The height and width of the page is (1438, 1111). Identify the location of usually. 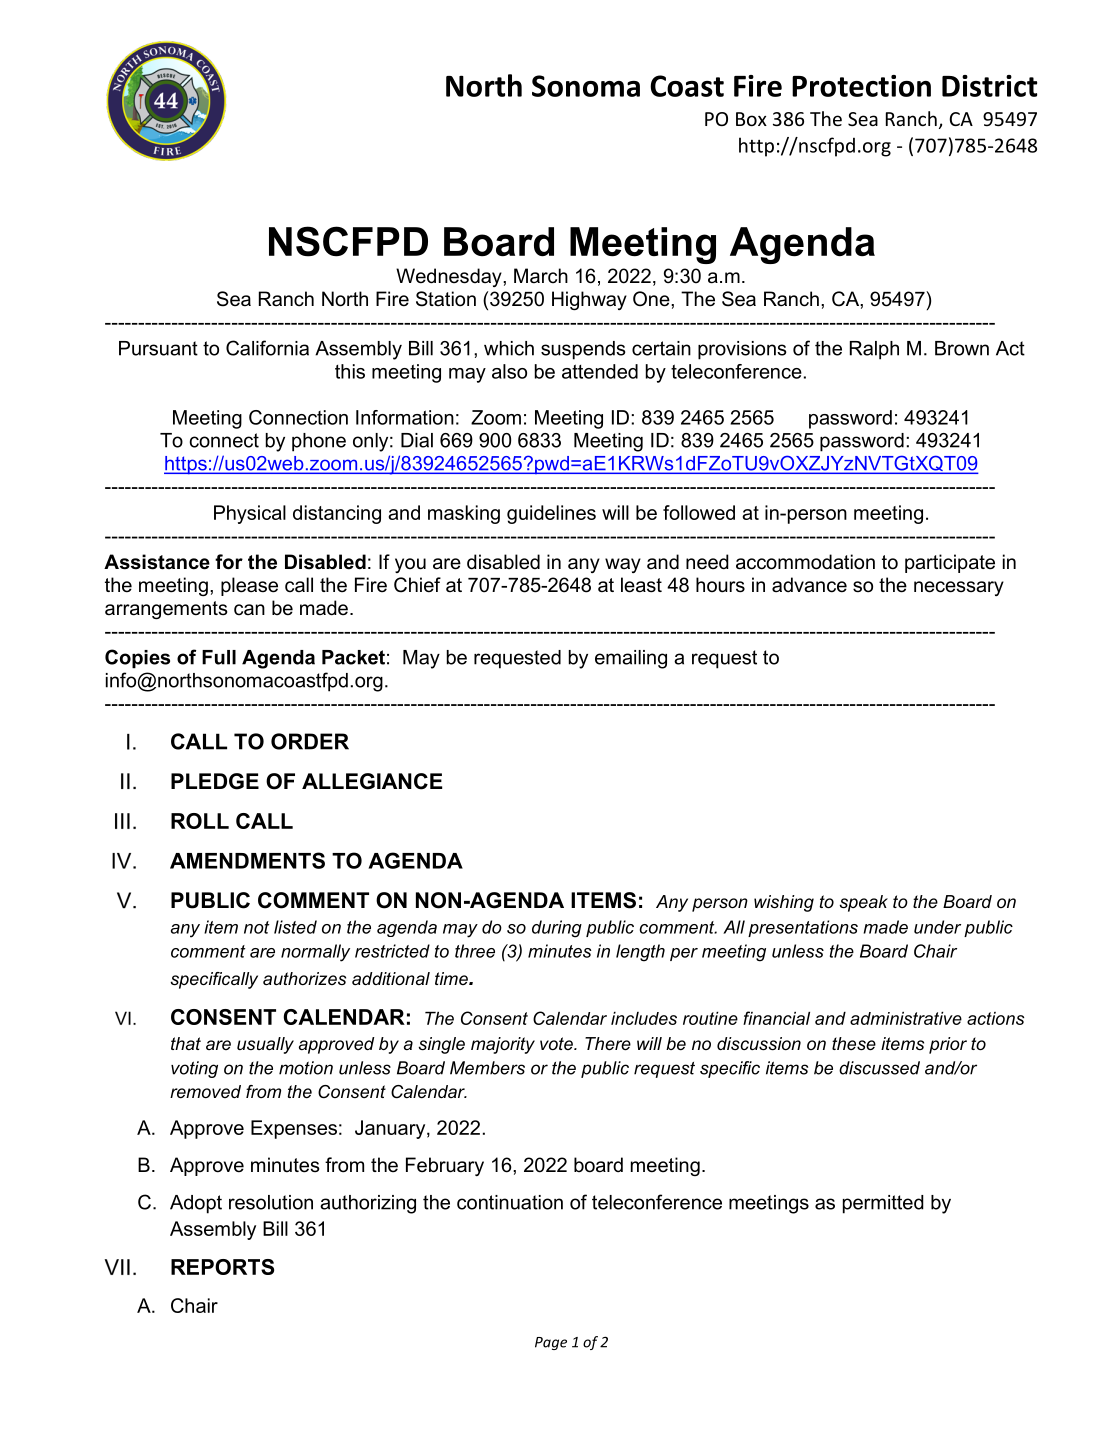
(265, 1045).
